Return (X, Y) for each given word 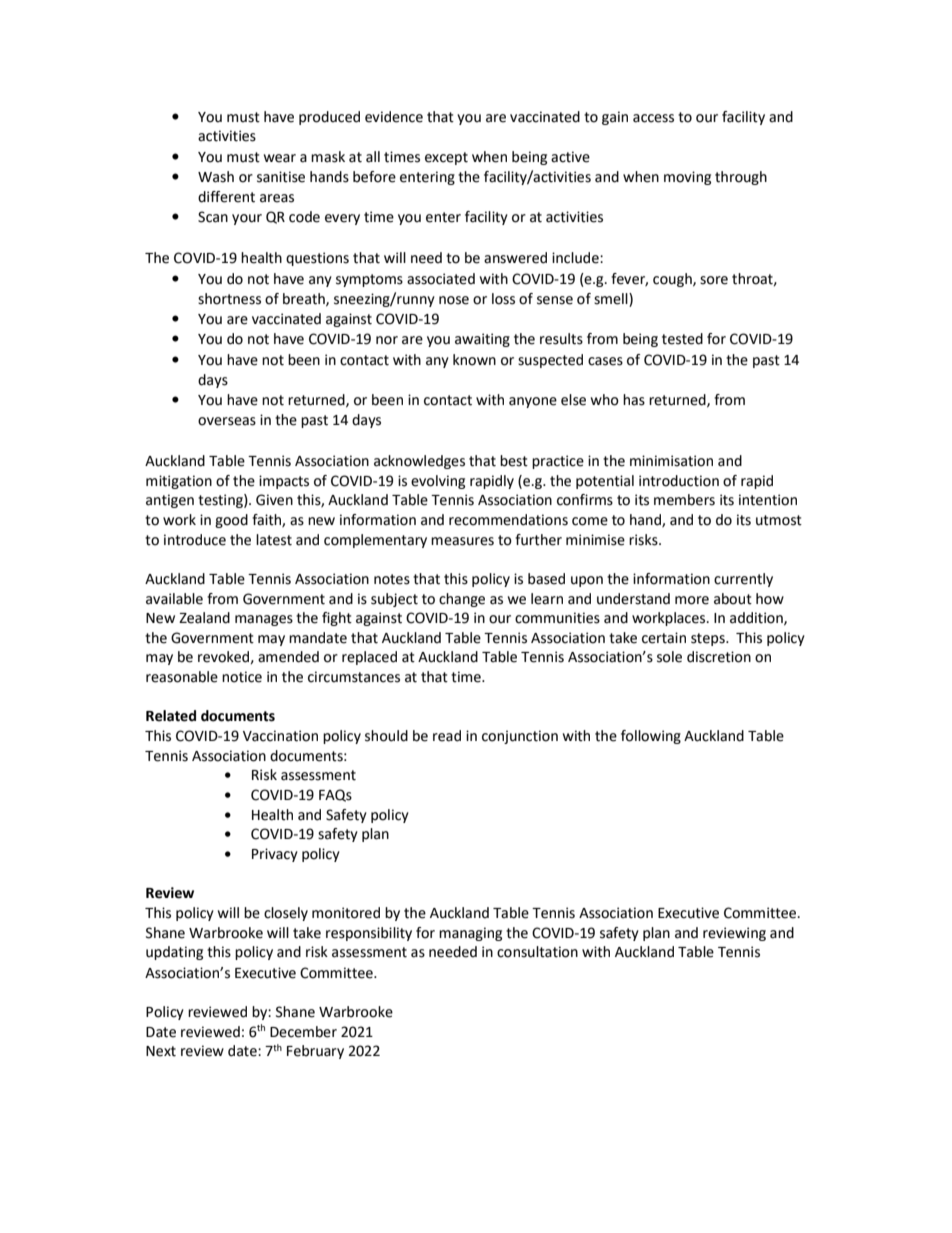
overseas (227, 421)
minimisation (671, 461)
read (447, 736)
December (303, 1032)
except (446, 158)
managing (470, 934)
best (514, 461)
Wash (216, 177)
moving (687, 178)
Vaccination (280, 736)
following (651, 737)
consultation (537, 952)
